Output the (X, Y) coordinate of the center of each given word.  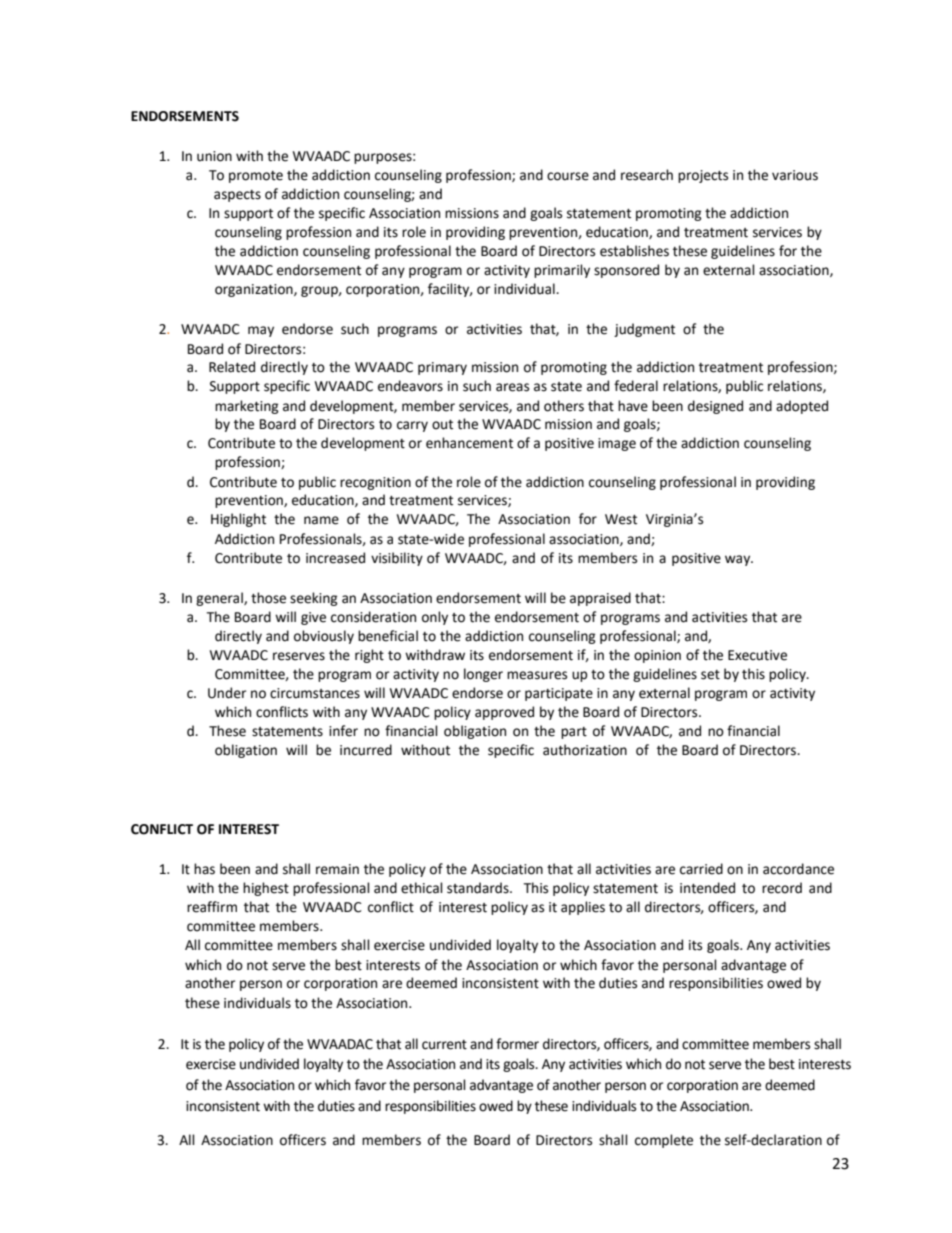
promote (256, 177)
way (739, 560)
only (435, 618)
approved (504, 713)
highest (266, 889)
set (710, 675)
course (568, 176)
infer (343, 731)
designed (715, 407)
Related (232, 367)
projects (703, 176)
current (444, 1045)
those (268, 598)
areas (512, 387)
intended (707, 888)
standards (479, 888)
